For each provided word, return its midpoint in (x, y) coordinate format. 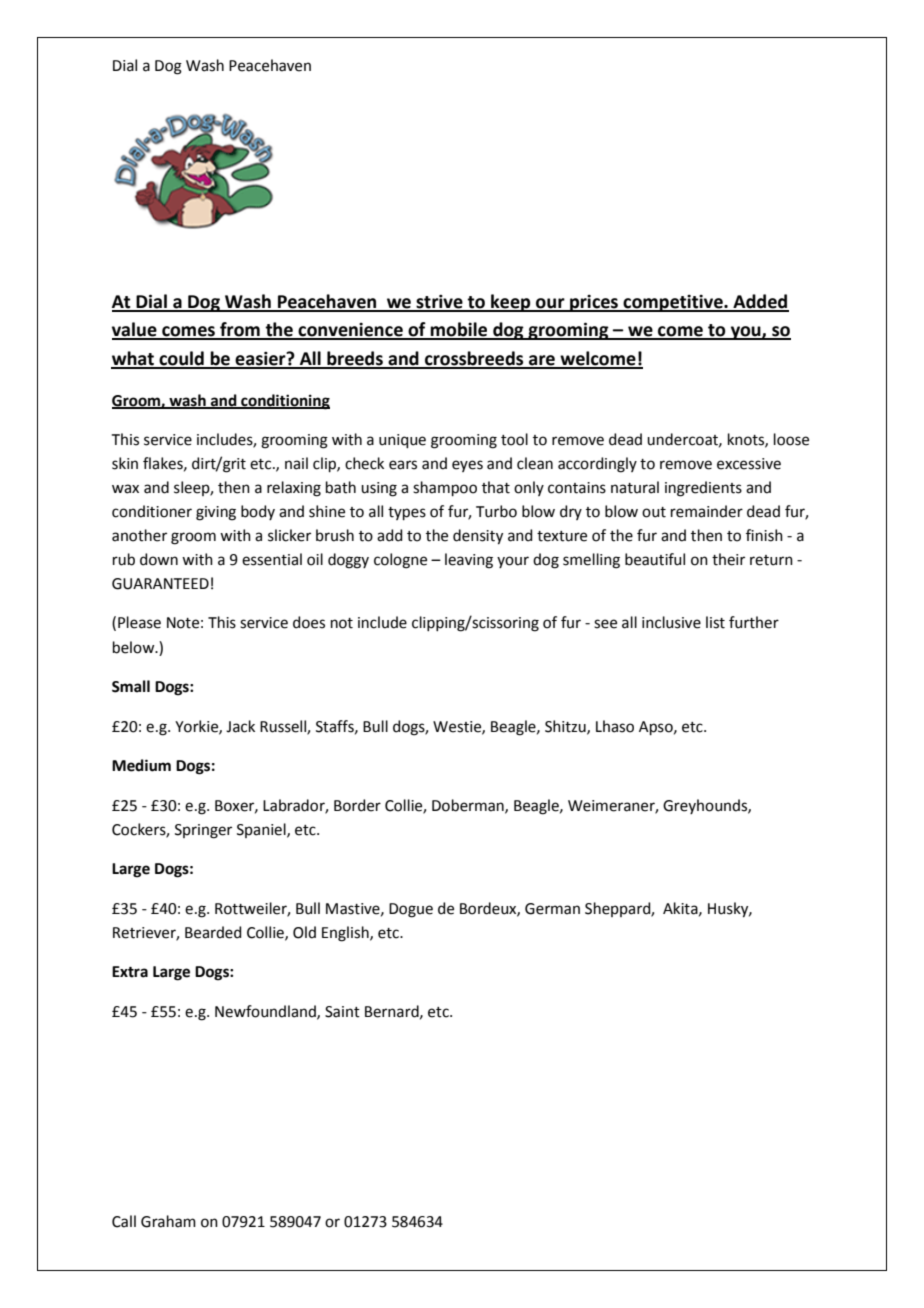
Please (139, 622)
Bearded (213, 932)
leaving (469, 561)
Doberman (469, 806)
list (715, 622)
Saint (342, 1012)
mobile (459, 330)
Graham (168, 1221)
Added (760, 302)
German (552, 909)
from (240, 330)
